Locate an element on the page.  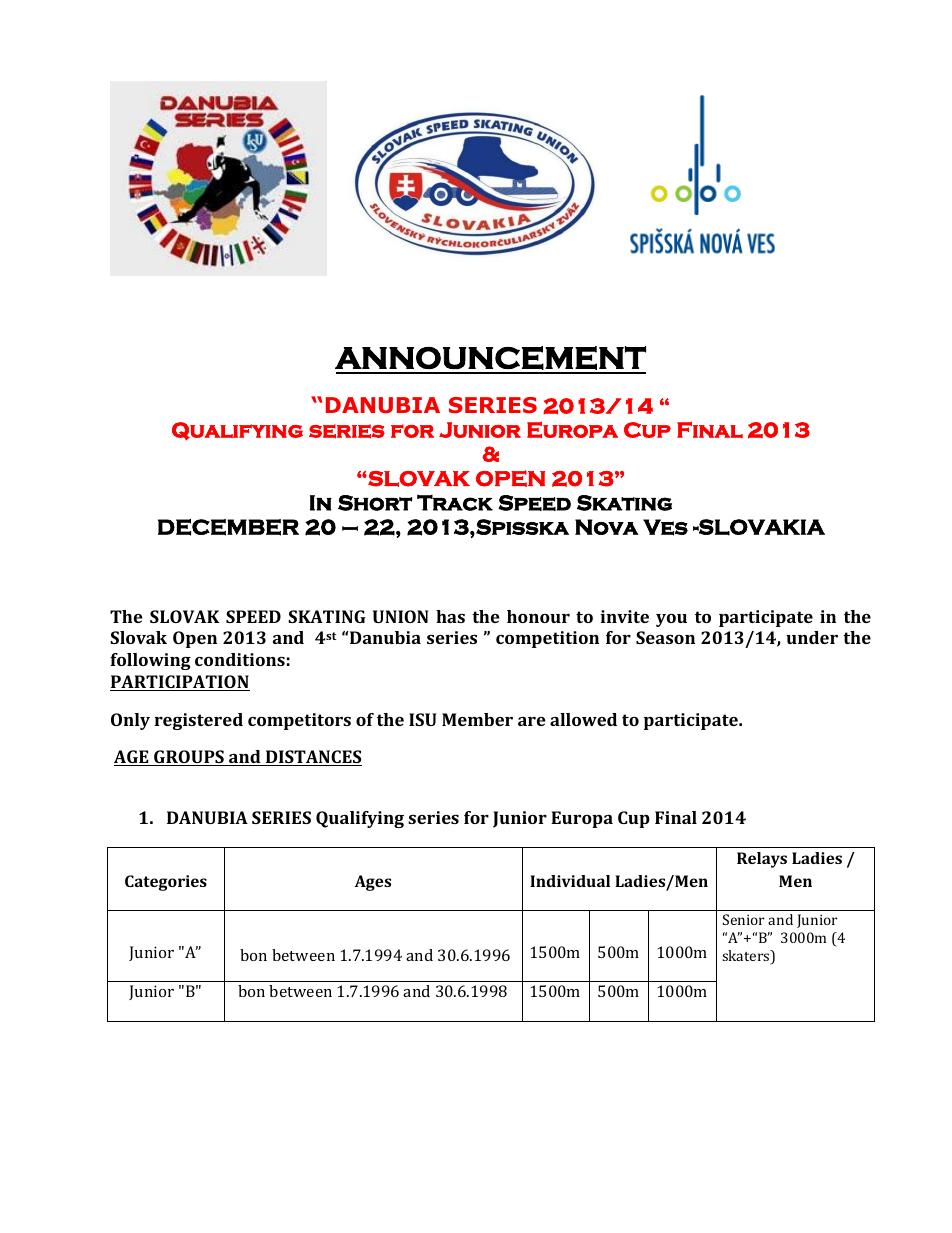
Ves is located at coordinates (665, 527).
